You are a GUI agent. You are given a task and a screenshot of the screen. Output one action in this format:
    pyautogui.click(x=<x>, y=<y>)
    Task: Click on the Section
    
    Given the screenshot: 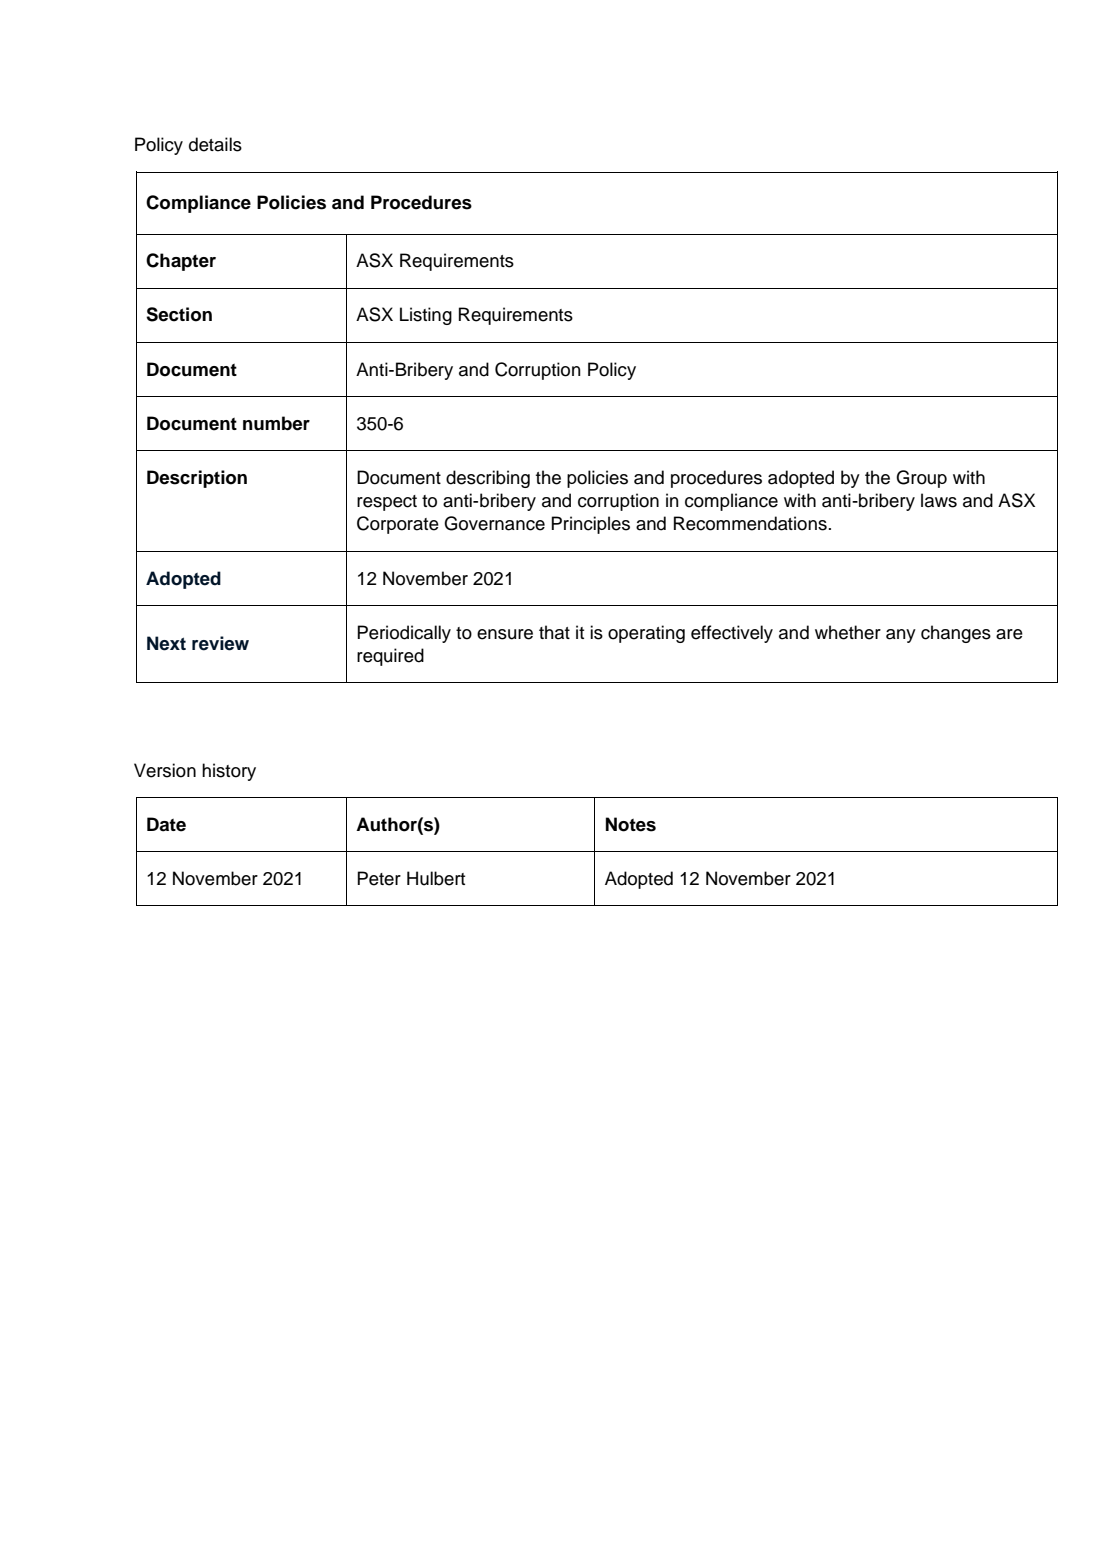 What is the action you would take?
    pyautogui.click(x=179, y=314)
